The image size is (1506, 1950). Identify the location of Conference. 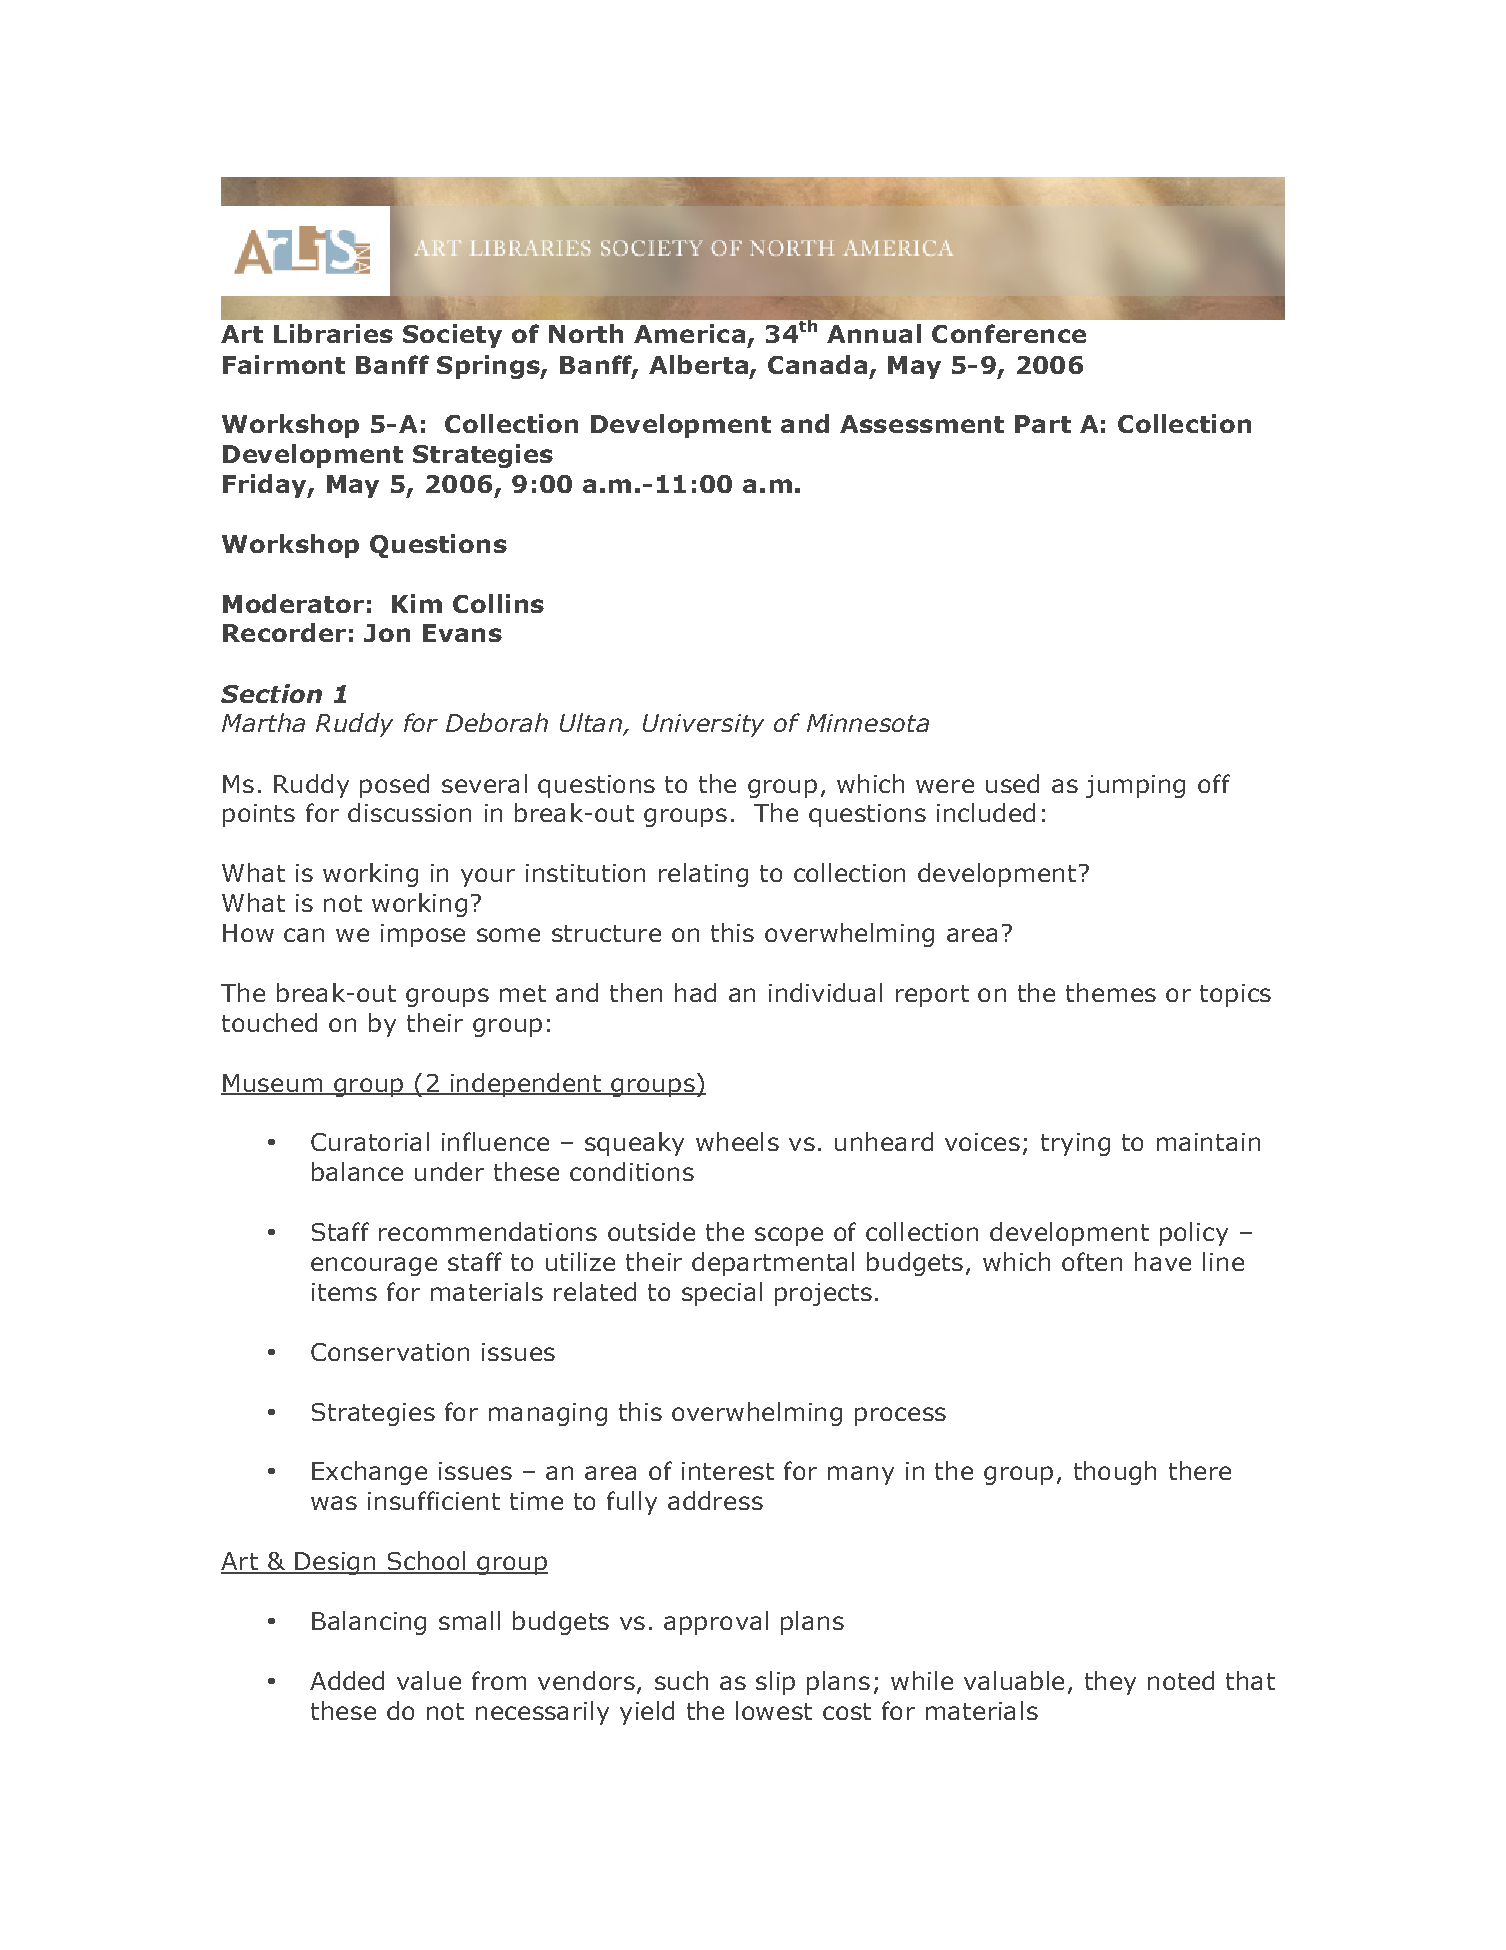
(1009, 333).
